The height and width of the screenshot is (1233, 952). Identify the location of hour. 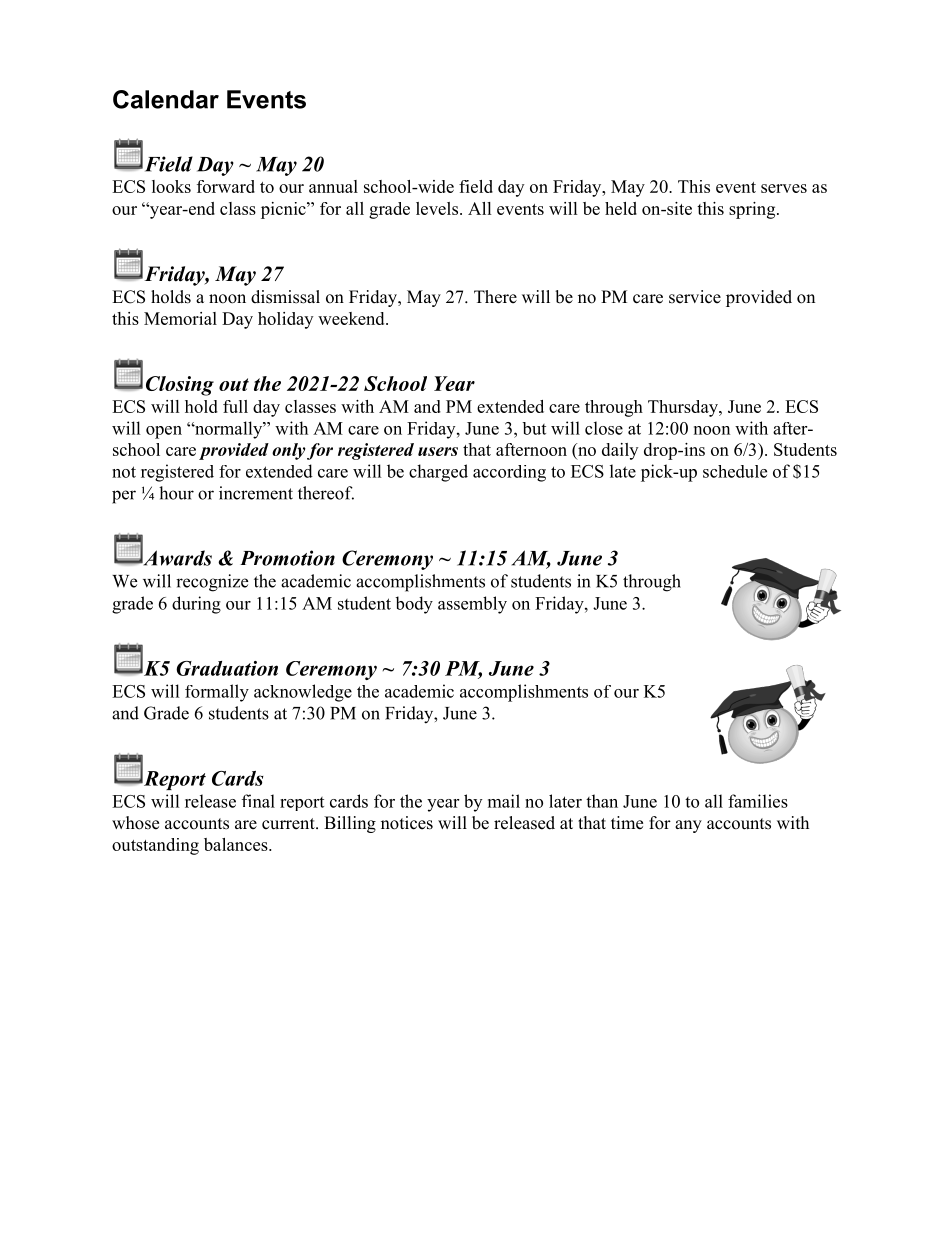
(176, 493).
